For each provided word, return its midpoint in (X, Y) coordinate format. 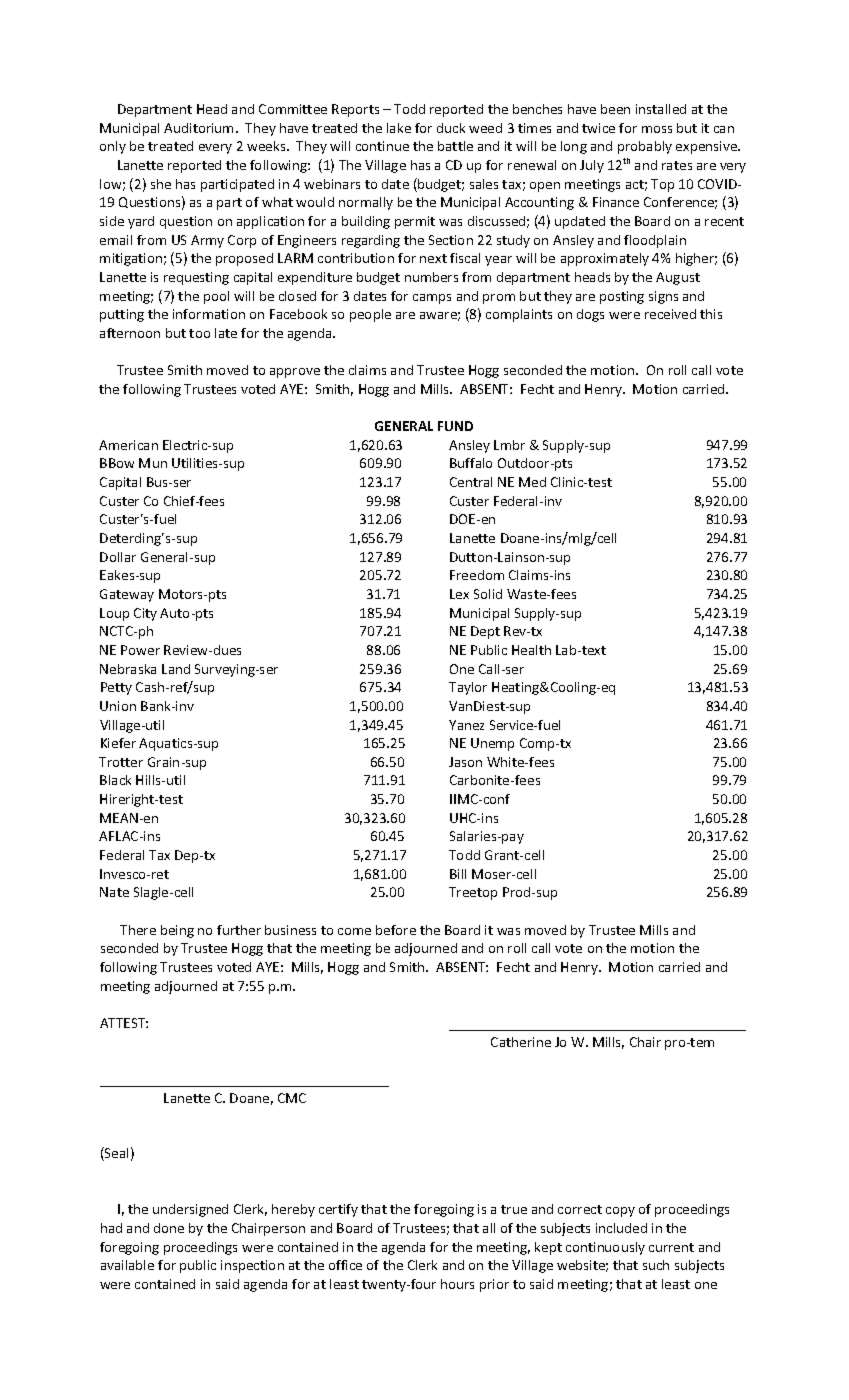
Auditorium (200, 128)
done (169, 1228)
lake (399, 128)
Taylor (468, 688)
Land (176, 669)
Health (531, 650)
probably (645, 147)
